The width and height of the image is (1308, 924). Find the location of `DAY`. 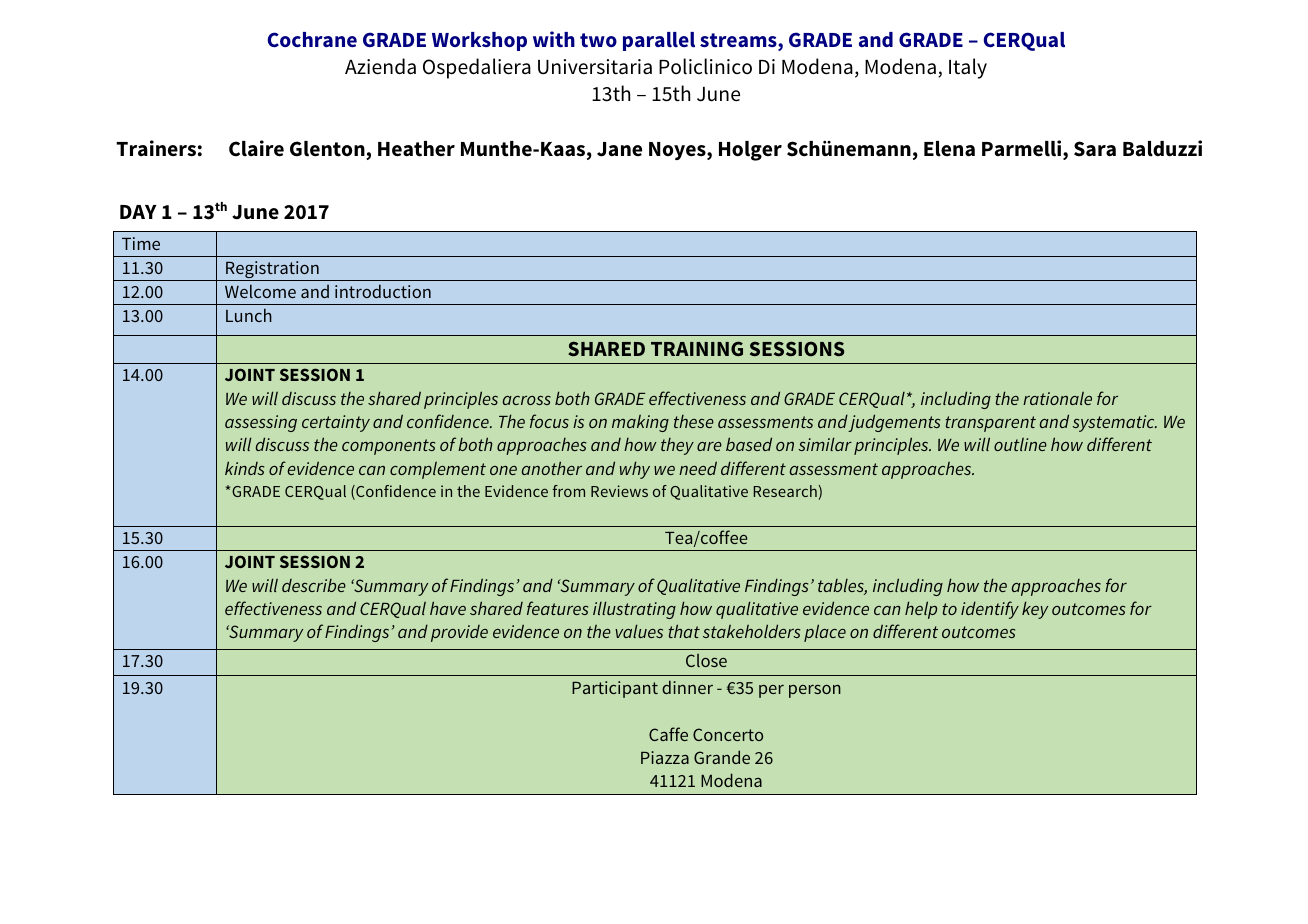

DAY is located at coordinates (138, 212).
